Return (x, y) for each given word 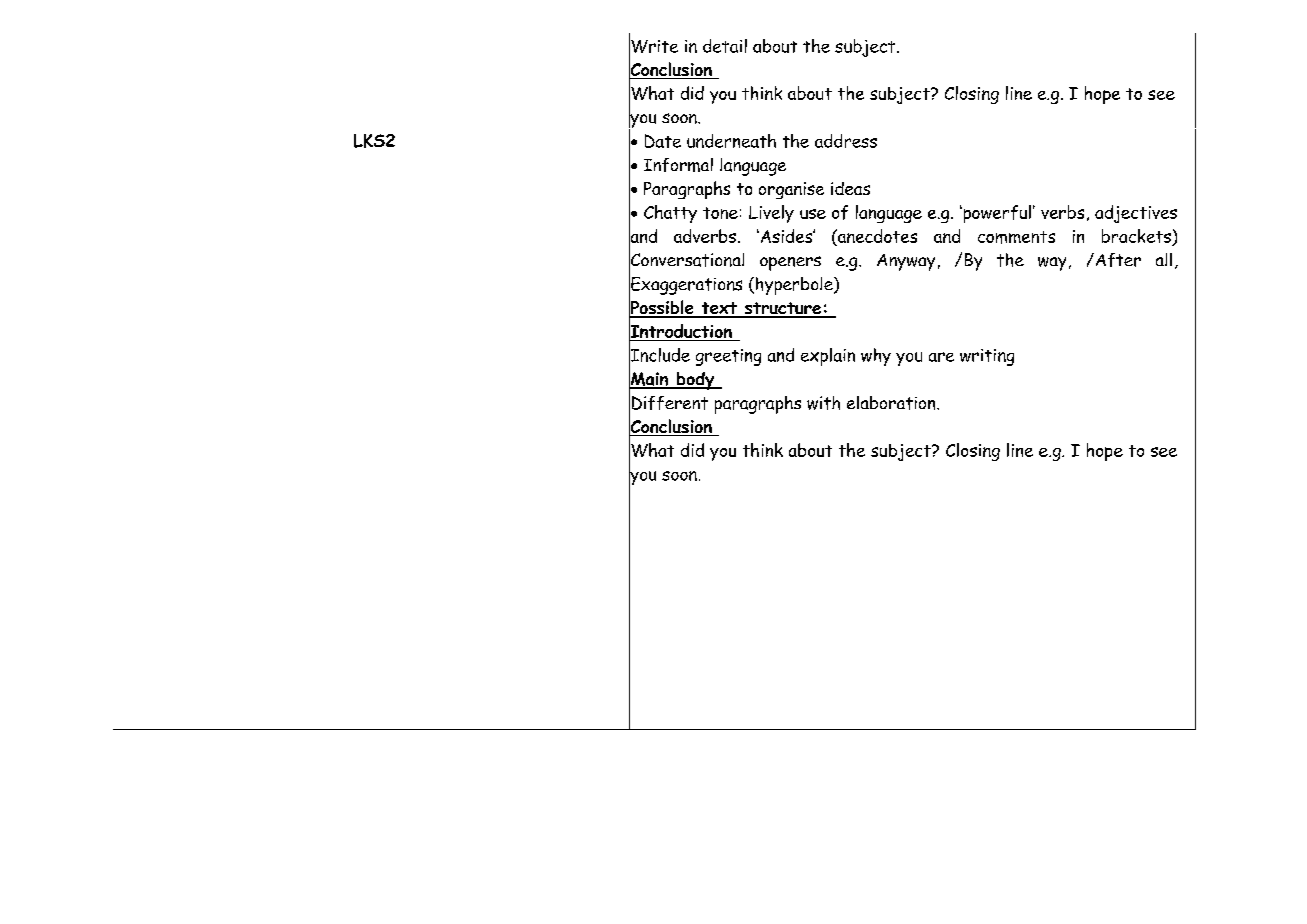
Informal (678, 165)
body (695, 381)
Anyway (906, 262)
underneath (731, 141)
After (1117, 260)
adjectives (1136, 214)
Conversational (686, 259)
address (846, 141)
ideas (850, 188)
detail (725, 46)
